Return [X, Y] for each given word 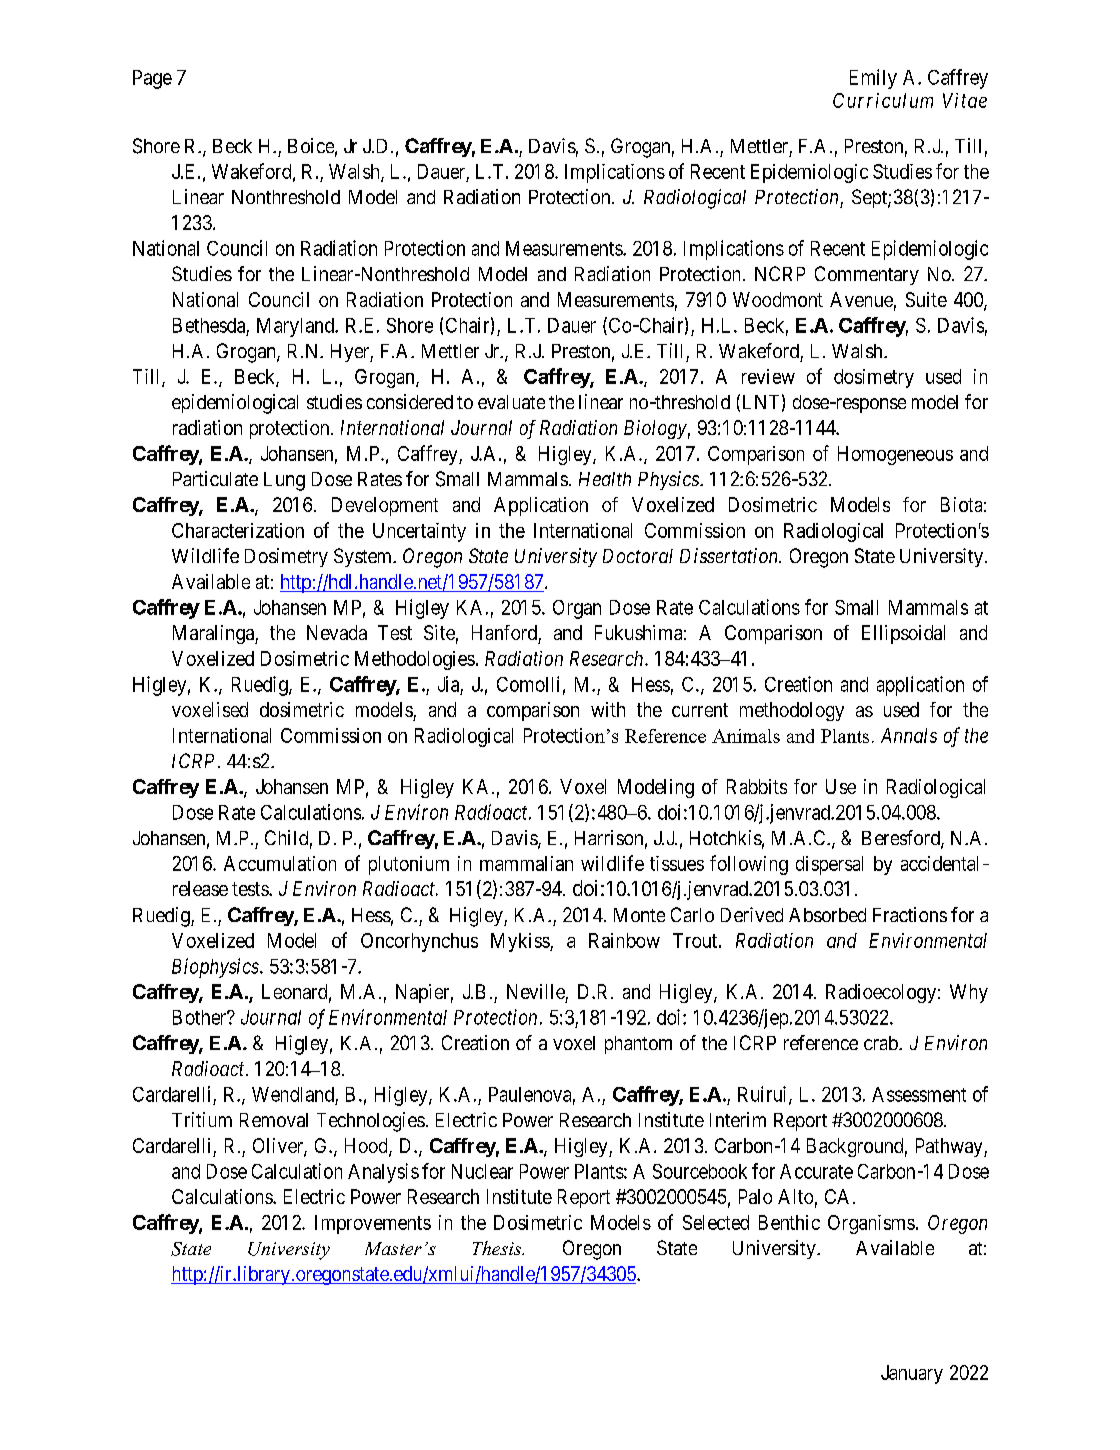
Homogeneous [895, 455]
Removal [274, 1120]
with [608, 709]
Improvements [373, 1224]
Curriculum [883, 100]
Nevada [337, 632]
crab [882, 1043]
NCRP [780, 273]
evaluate [511, 402]
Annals [909, 735]
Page [152, 79]
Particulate [215, 478]
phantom [638, 1045]
